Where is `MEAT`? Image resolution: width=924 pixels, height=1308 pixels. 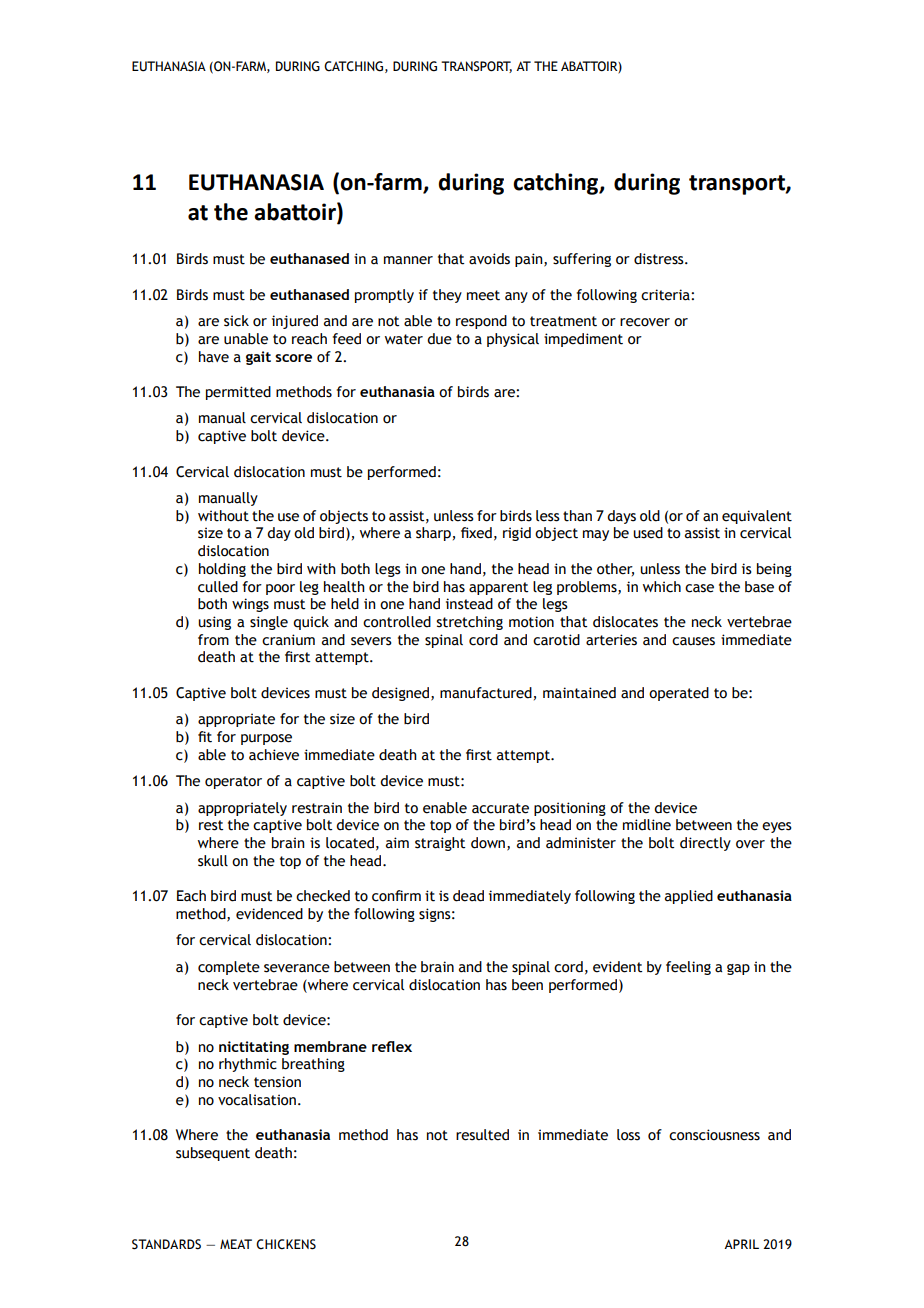
MEAT is located at coordinates (236, 1244).
